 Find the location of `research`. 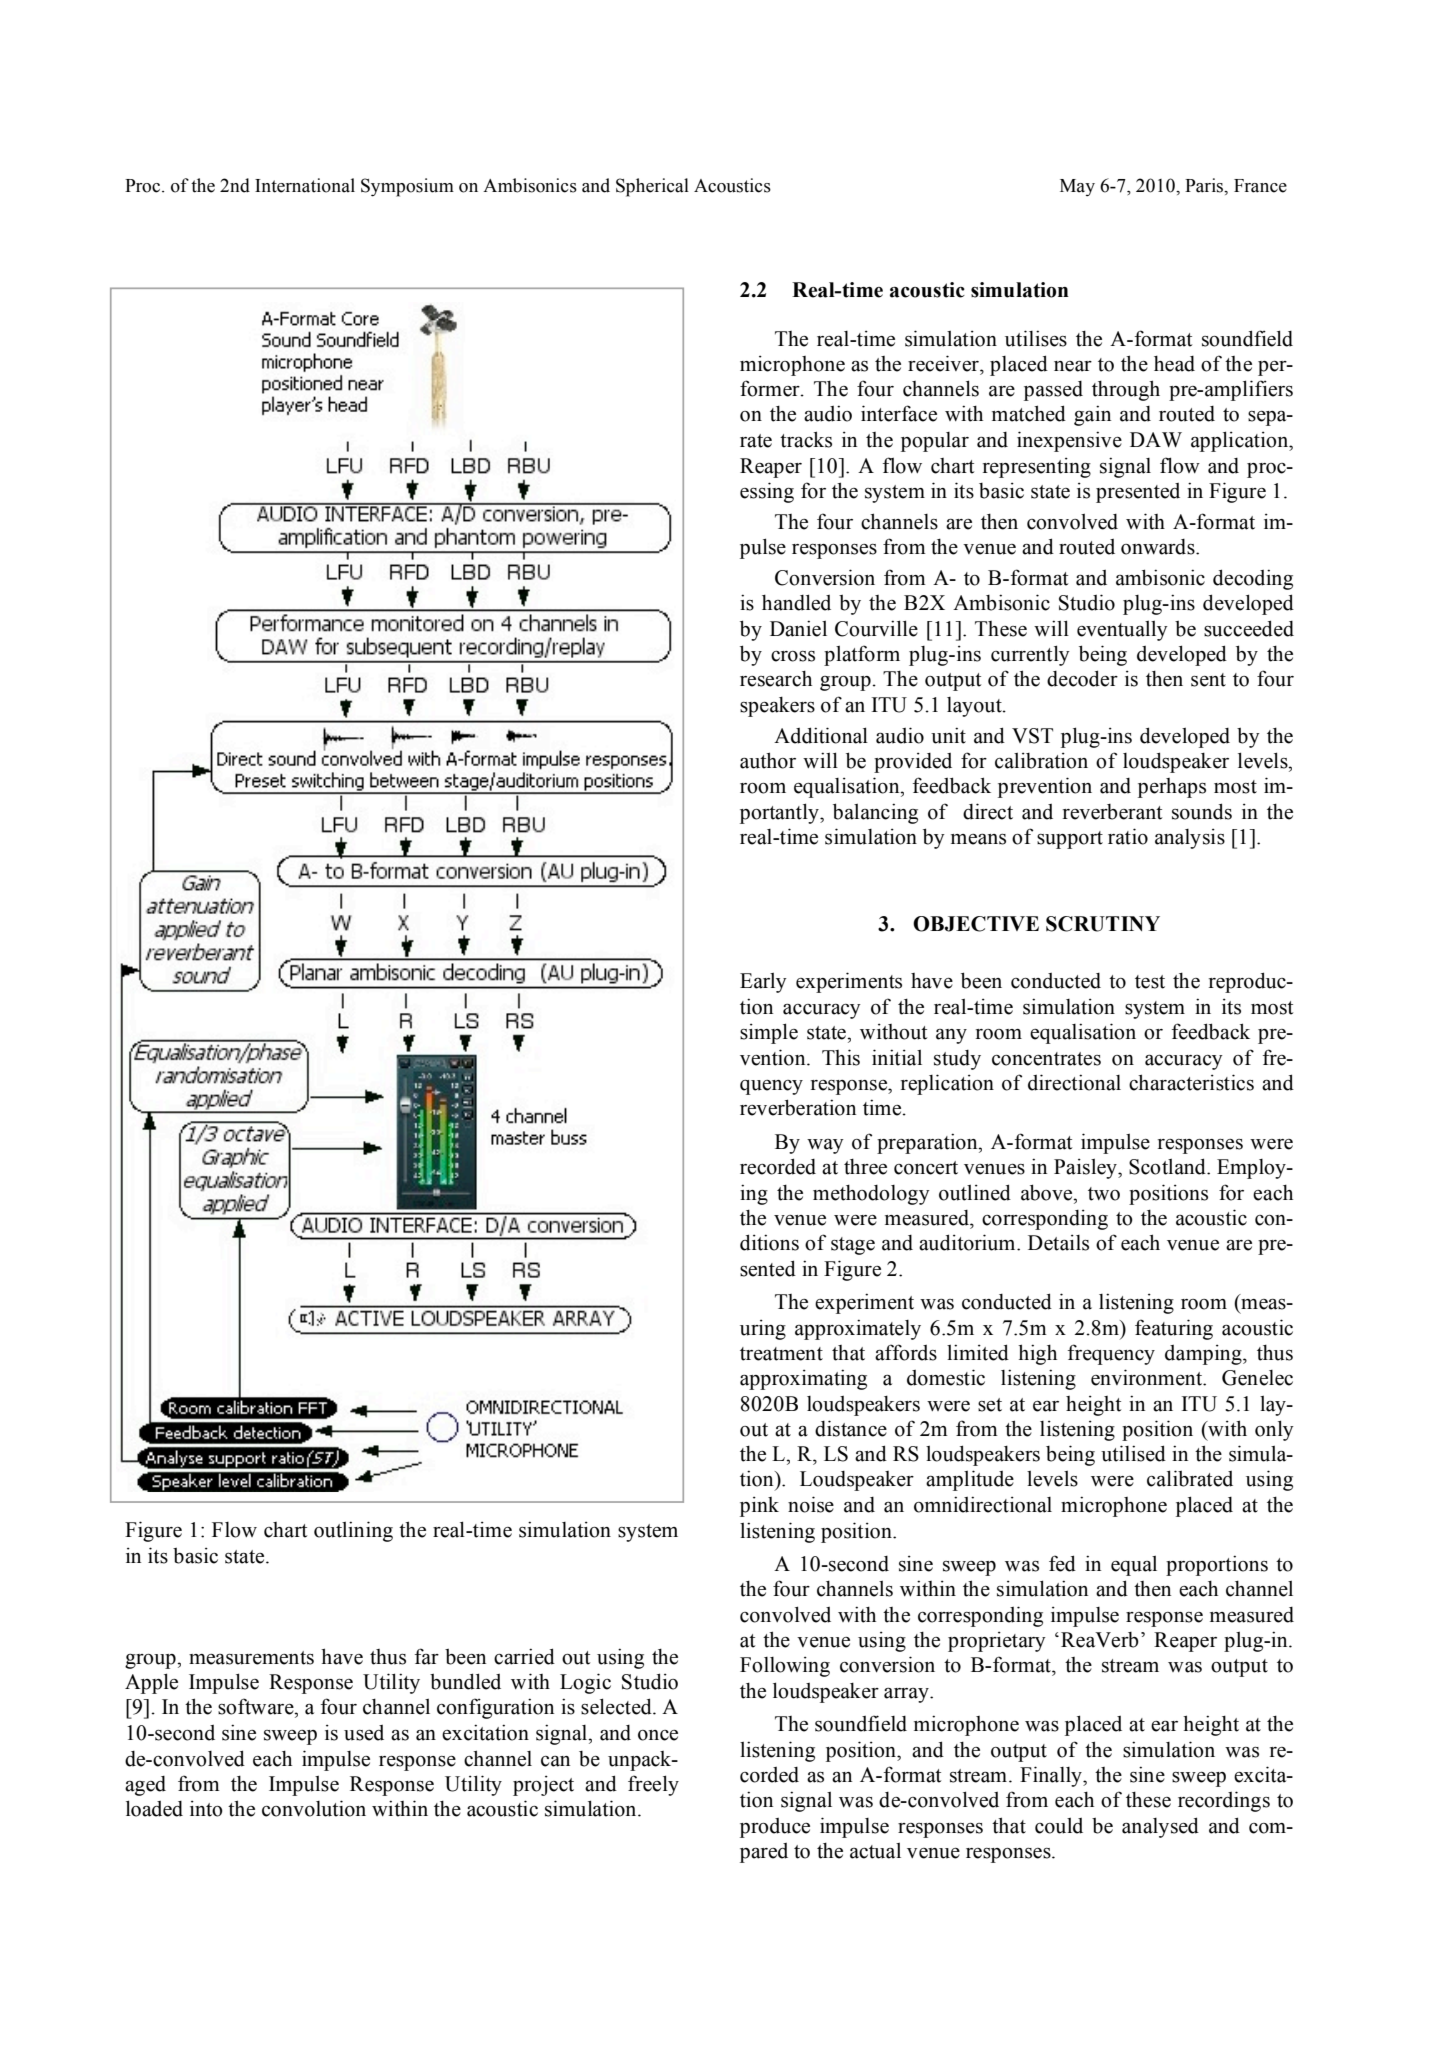

research is located at coordinates (776, 679).
